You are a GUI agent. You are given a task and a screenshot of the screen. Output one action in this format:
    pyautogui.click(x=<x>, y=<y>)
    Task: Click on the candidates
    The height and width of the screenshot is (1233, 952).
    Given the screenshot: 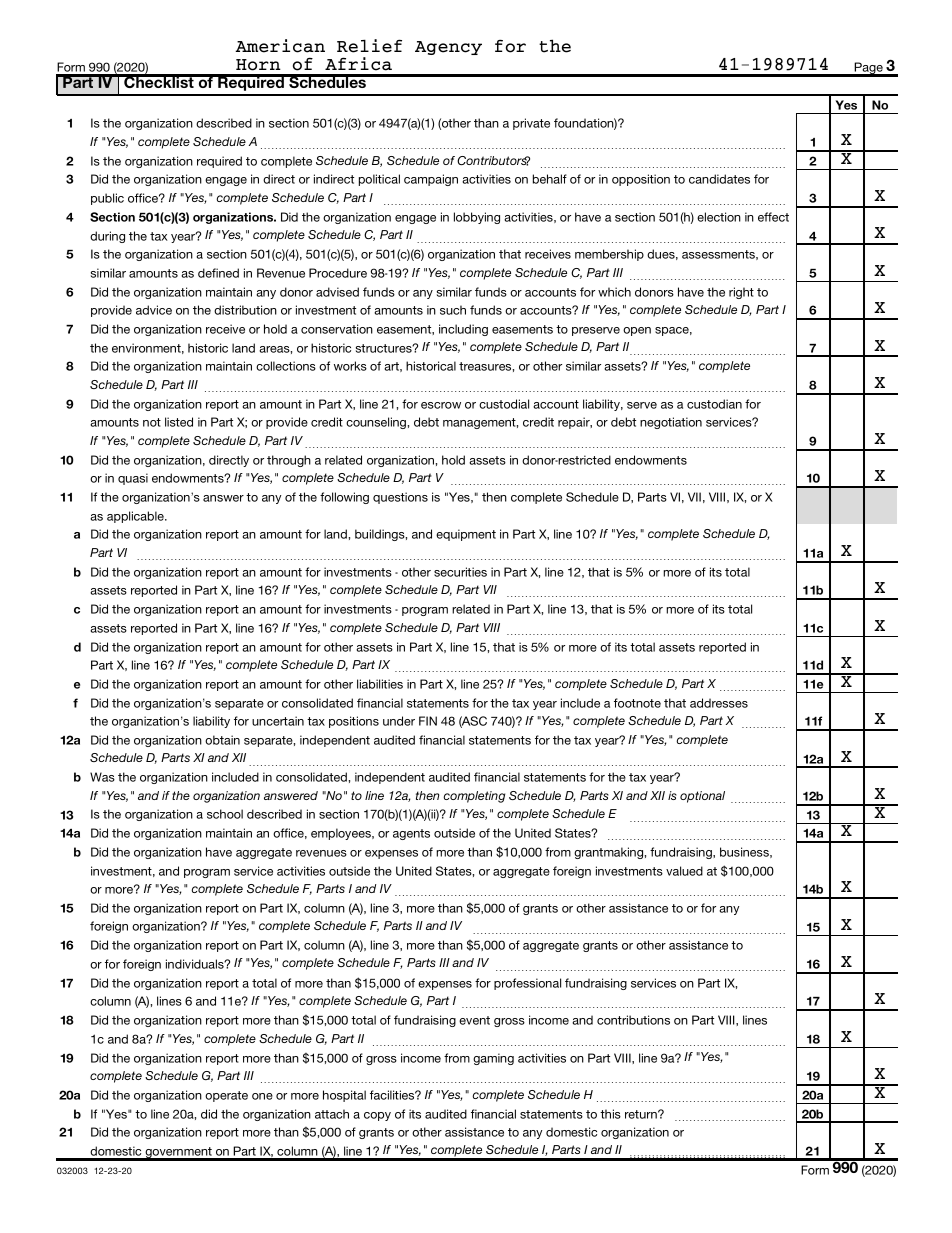 What is the action you would take?
    pyautogui.click(x=719, y=179)
